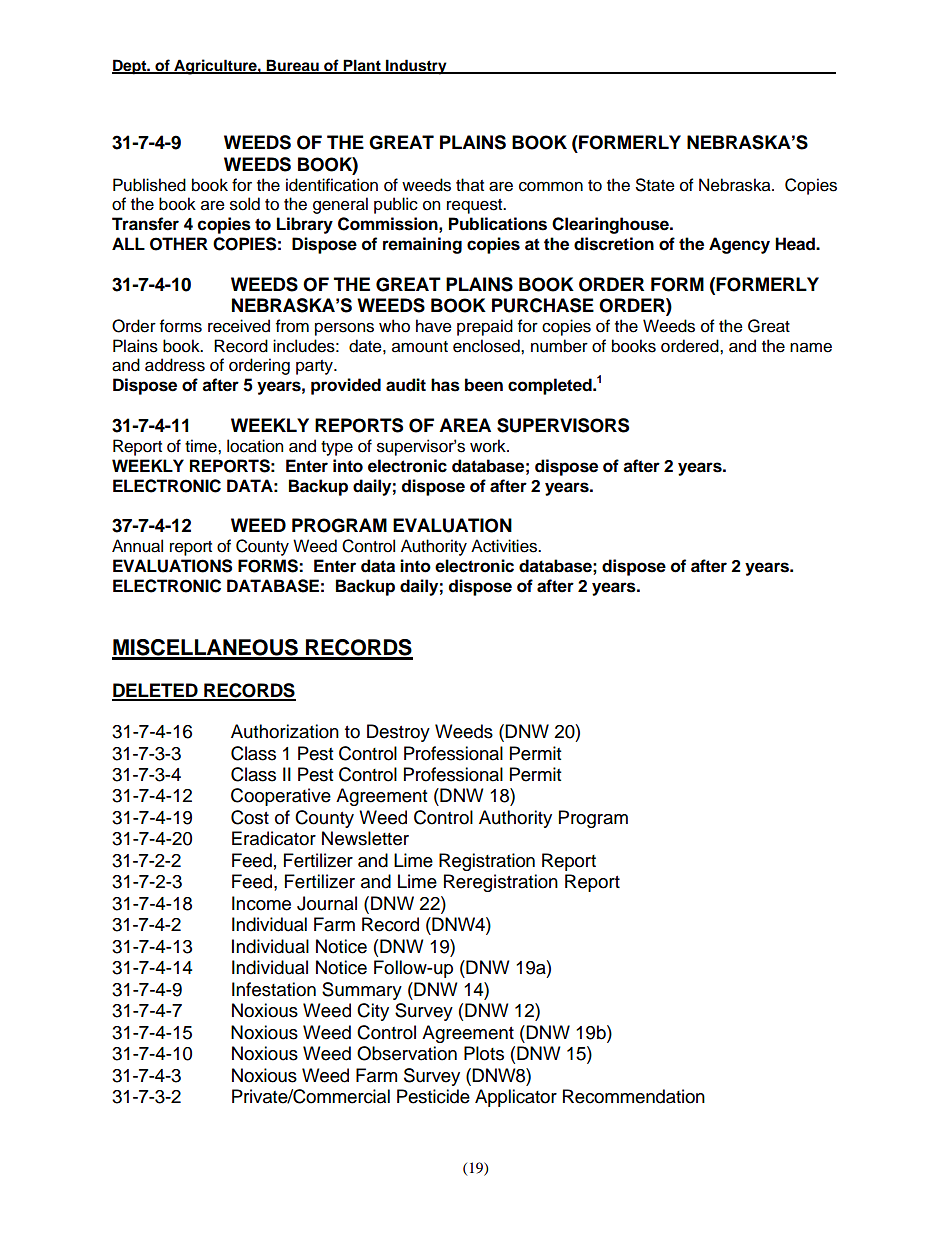 The width and height of the screenshot is (952, 1233). Describe the element at coordinates (505, 546) in the screenshot. I see `Activities` at that location.
